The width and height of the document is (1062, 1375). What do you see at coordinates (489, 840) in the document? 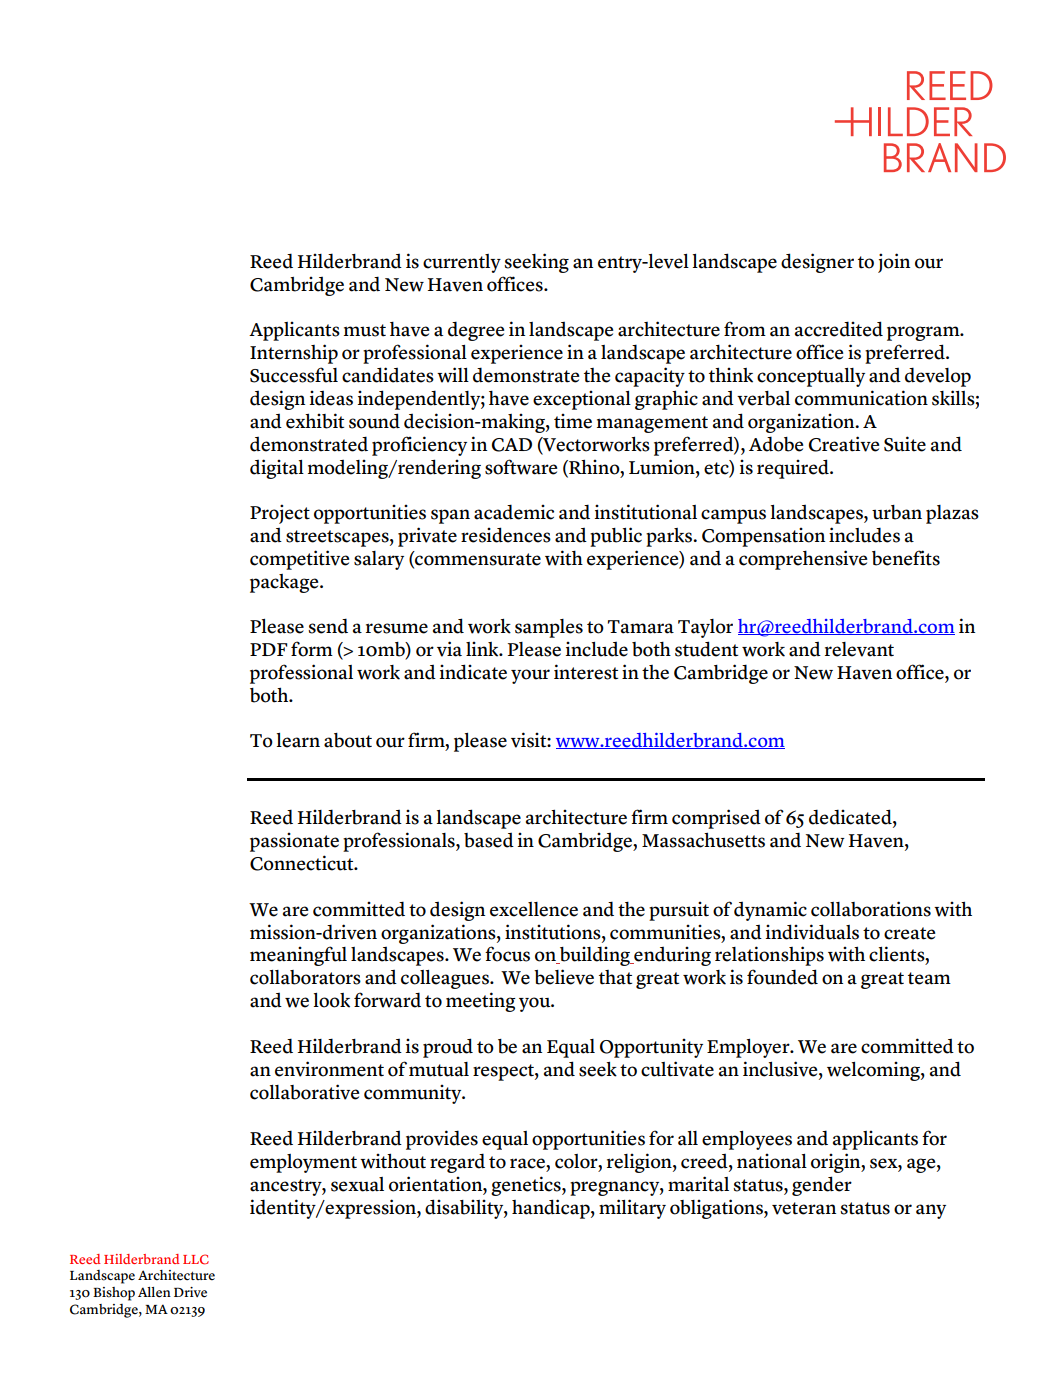
I see `based` at bounding box center [489, 840].
